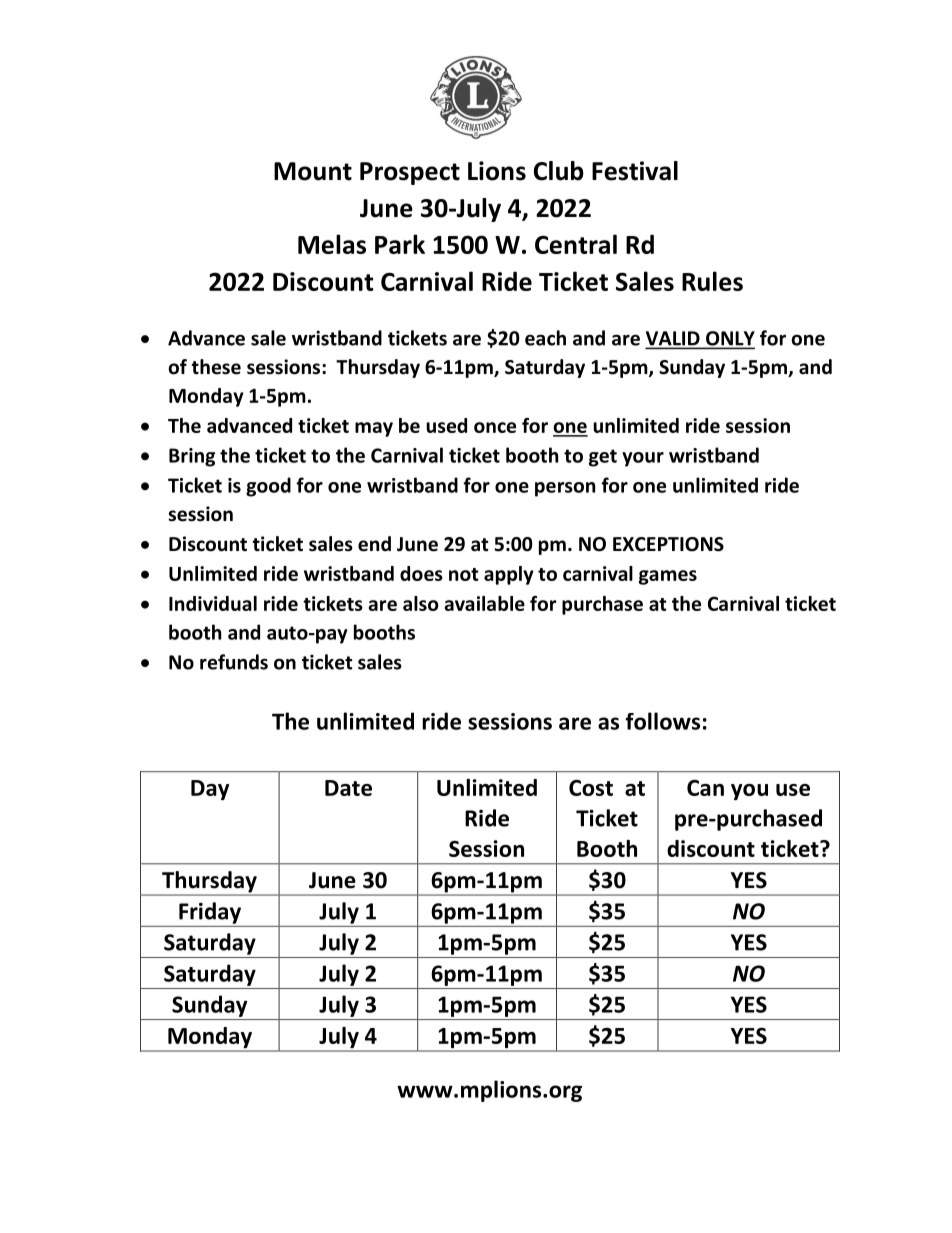 The width and height of the page is (952, 1233). Describe the element at coordinates (464, 574) in the page. I see `not` at that location.
